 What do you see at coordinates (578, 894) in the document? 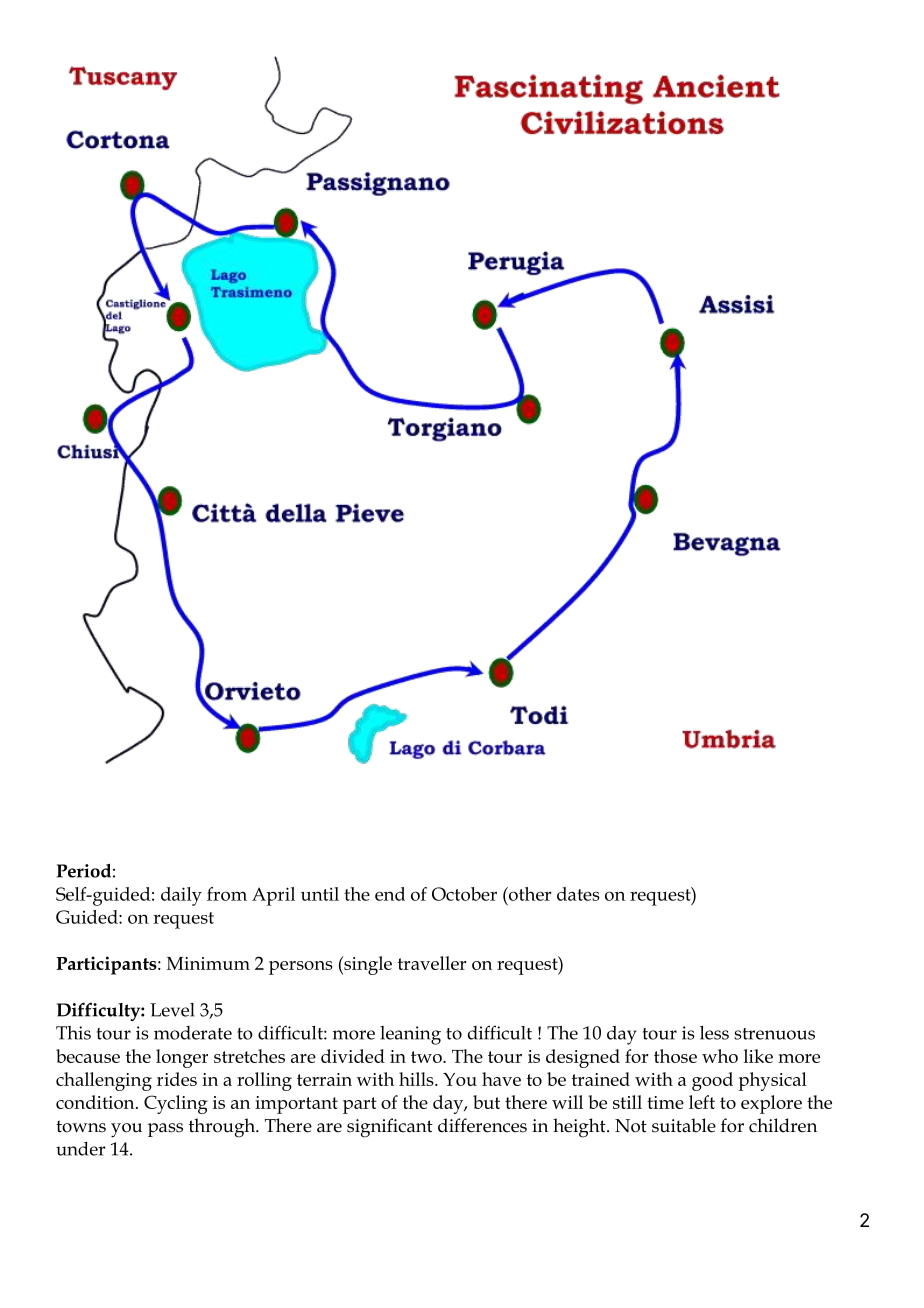
I see `dates` at bounding box center [578, 894].
